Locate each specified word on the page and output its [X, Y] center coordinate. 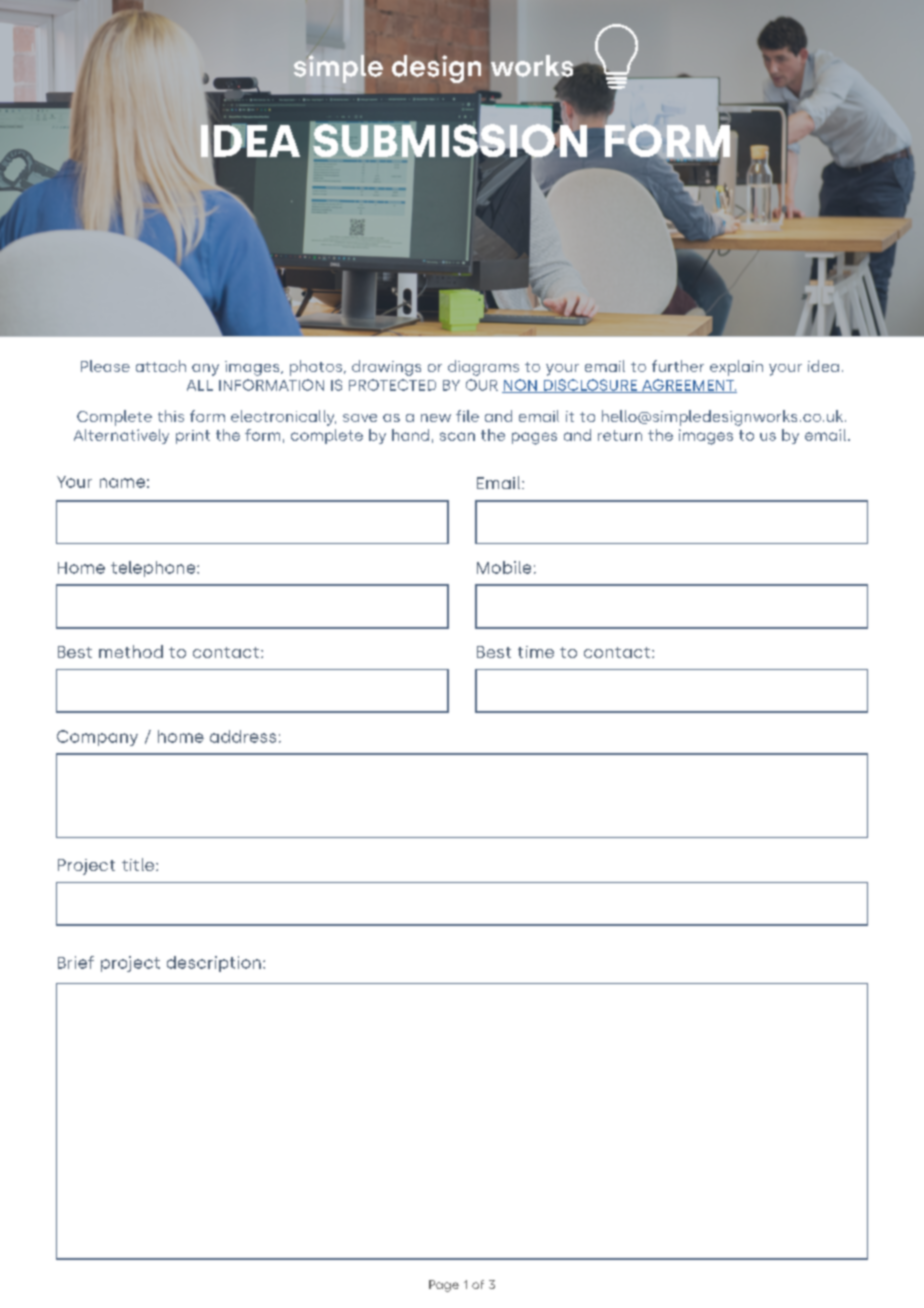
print [193, 437]
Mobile [504, 567]
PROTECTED [392, 385]
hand [410, 435]
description [214, 964]
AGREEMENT [688, 386]
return [620, 435]
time [536, 652]
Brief [76, 962]
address [243, 736]
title [139, 864]
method [131, 651]
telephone [154, 569]
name [122, 483]
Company [97, 738]
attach [161, 366]
